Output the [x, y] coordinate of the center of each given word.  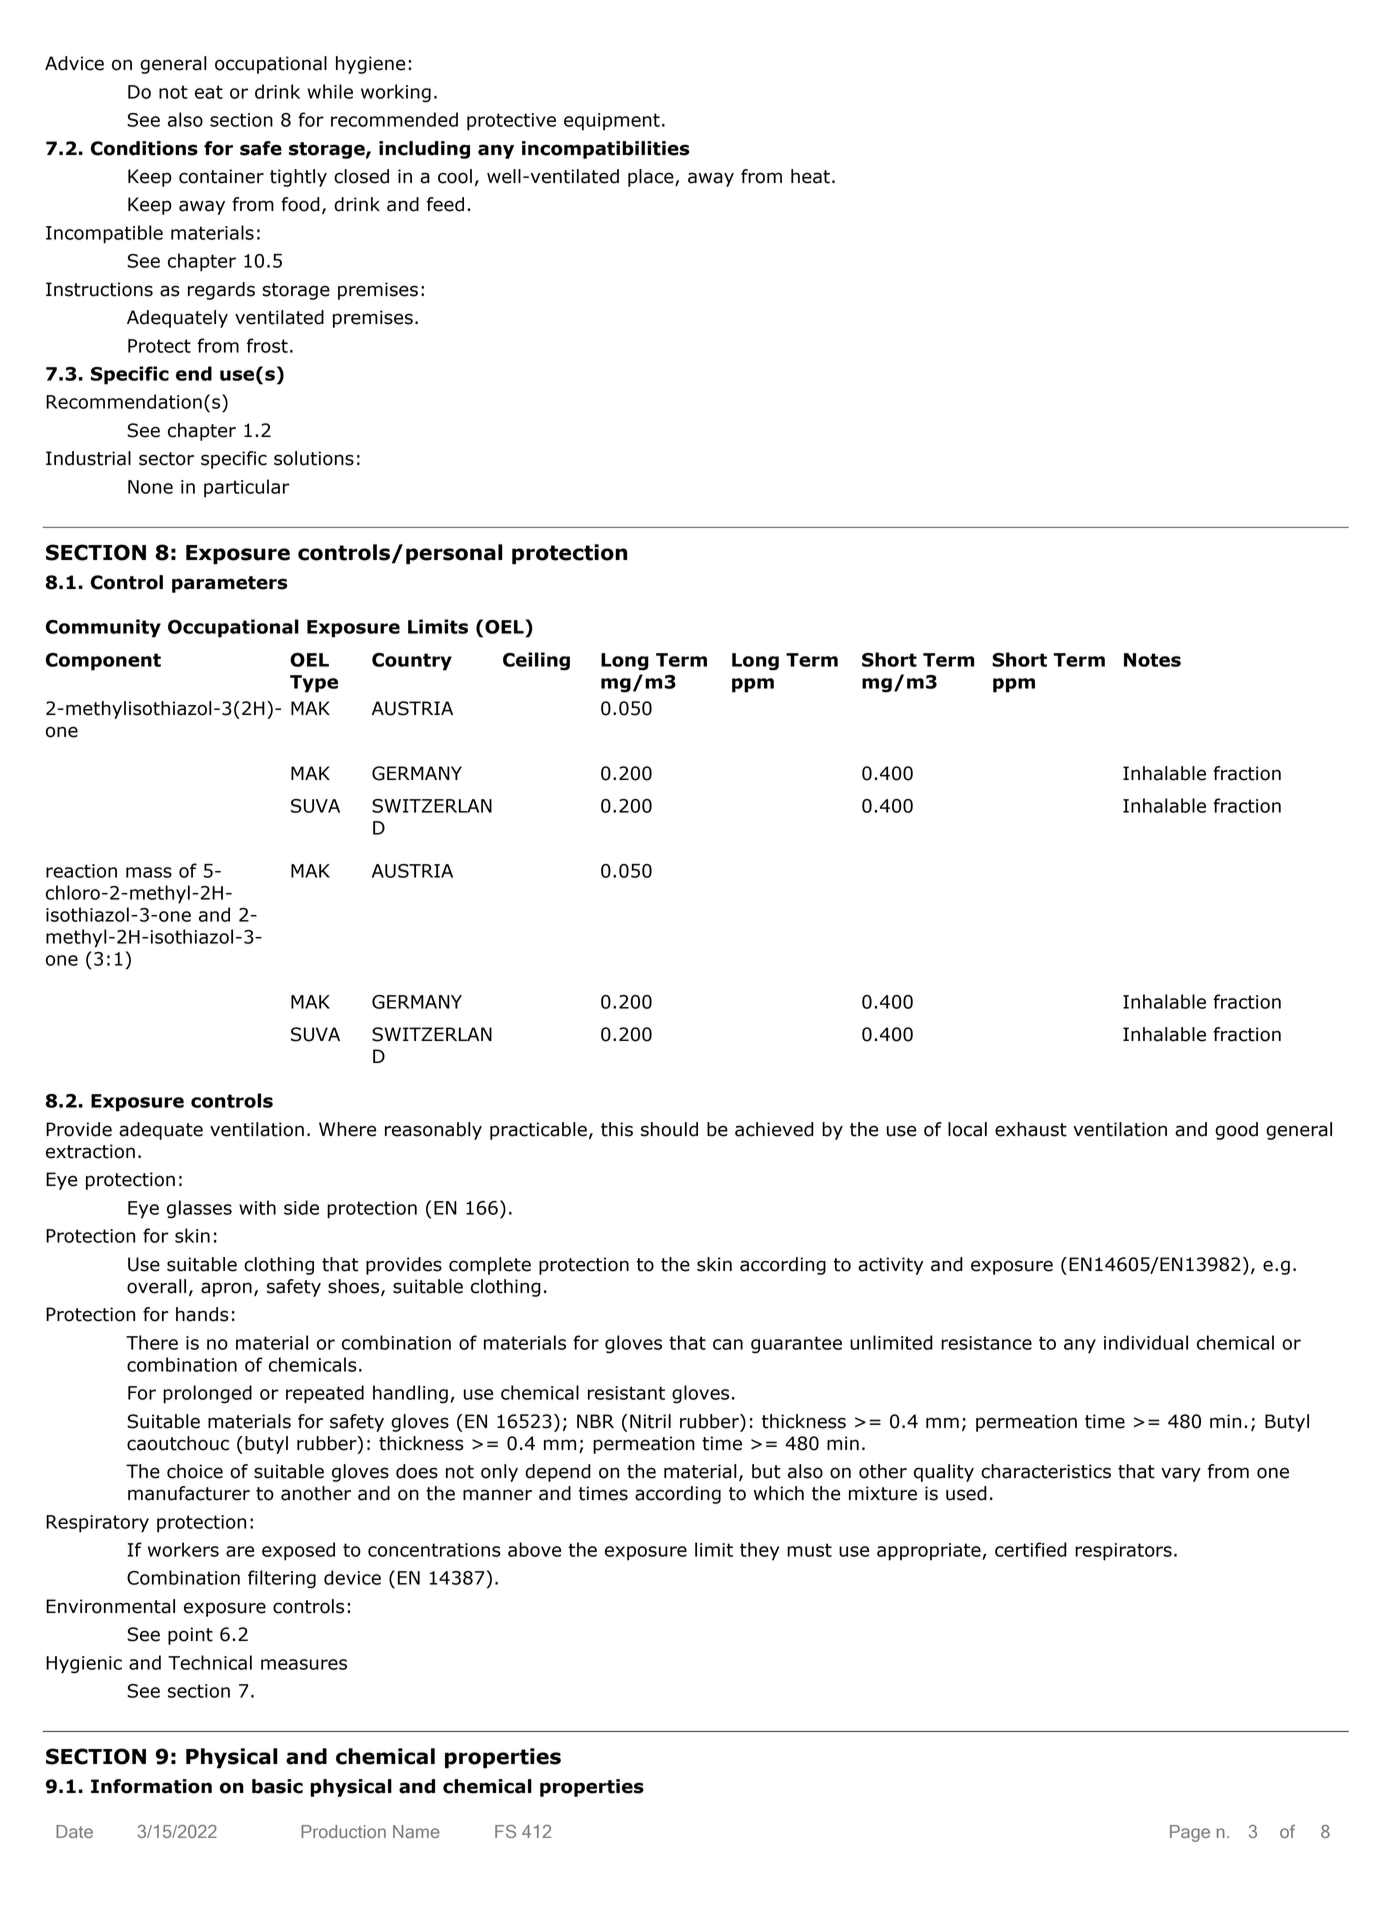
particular [247, 488]
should [669, 1129]
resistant [626, 1393]
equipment [612, 122]
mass [149, 872]
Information [151, 1786]
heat [810, 176]
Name [416, 1831]
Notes [1152, 660]
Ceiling [536, 661]
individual [1146, 1342]
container [221, 176]
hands [202, 1314]
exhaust [1031, 1129]
